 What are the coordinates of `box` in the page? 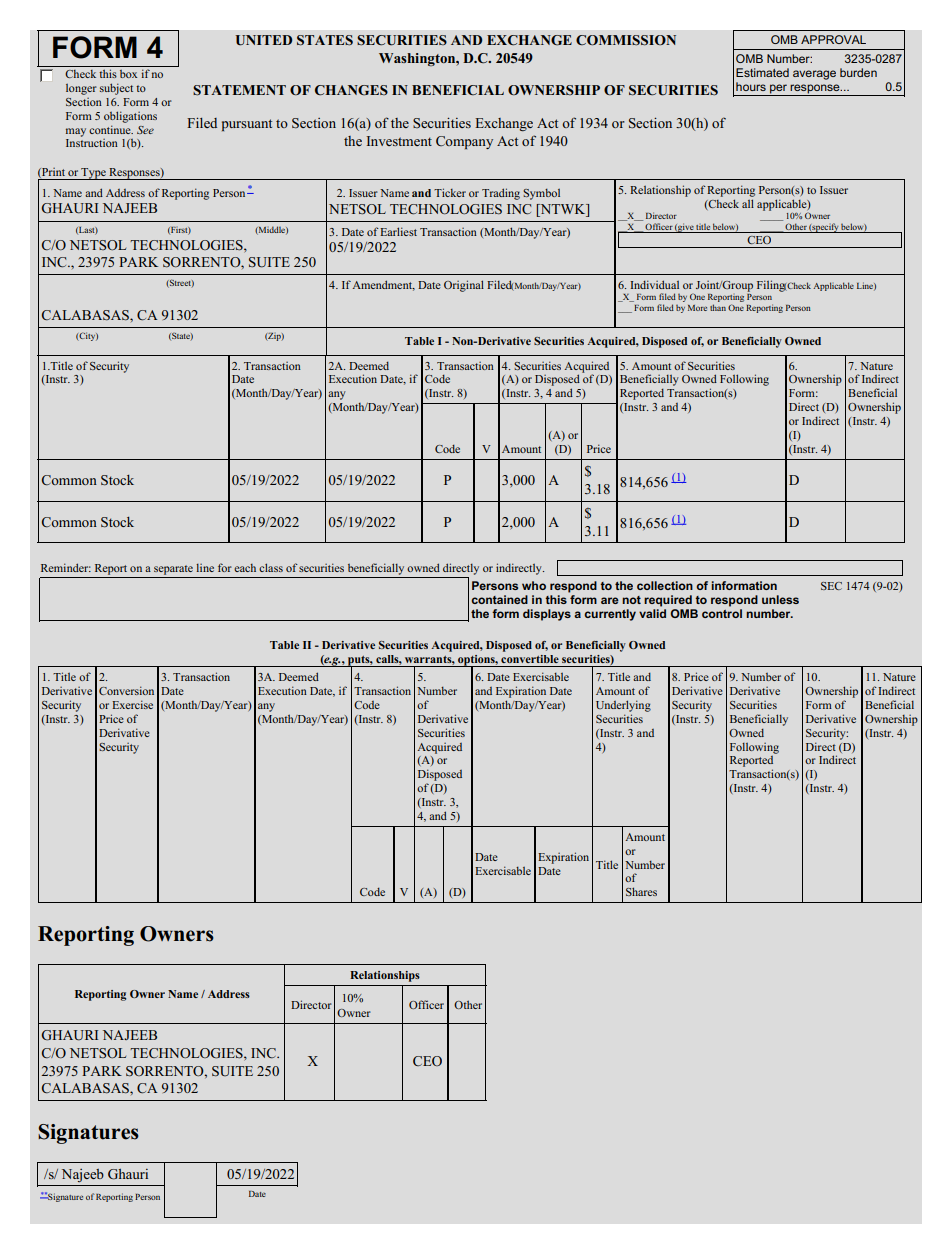 It's located at (128, 74).
